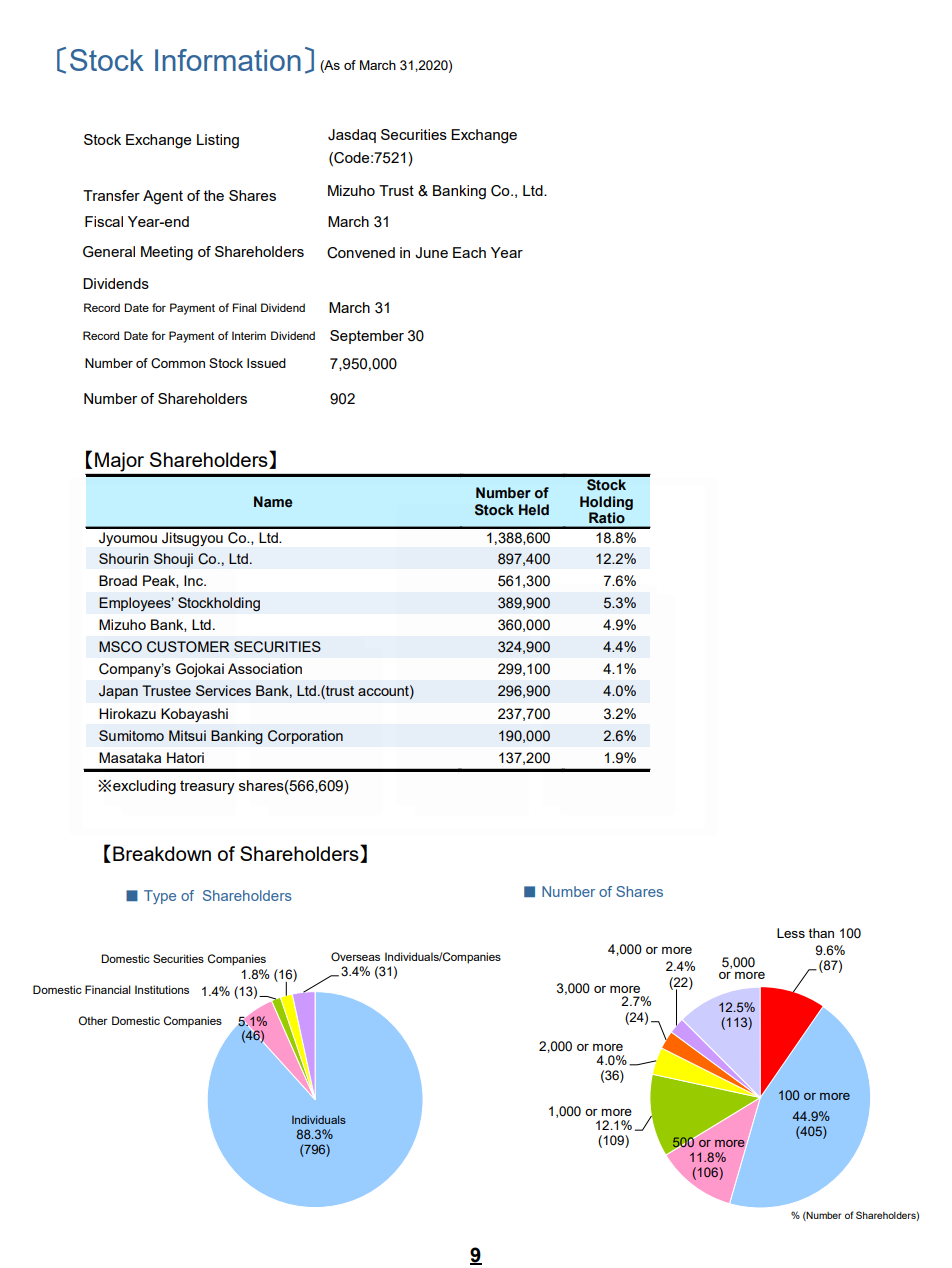  Describe the element at coordinates (163, 197) in the screenshot. I see `Agent` at that location.
